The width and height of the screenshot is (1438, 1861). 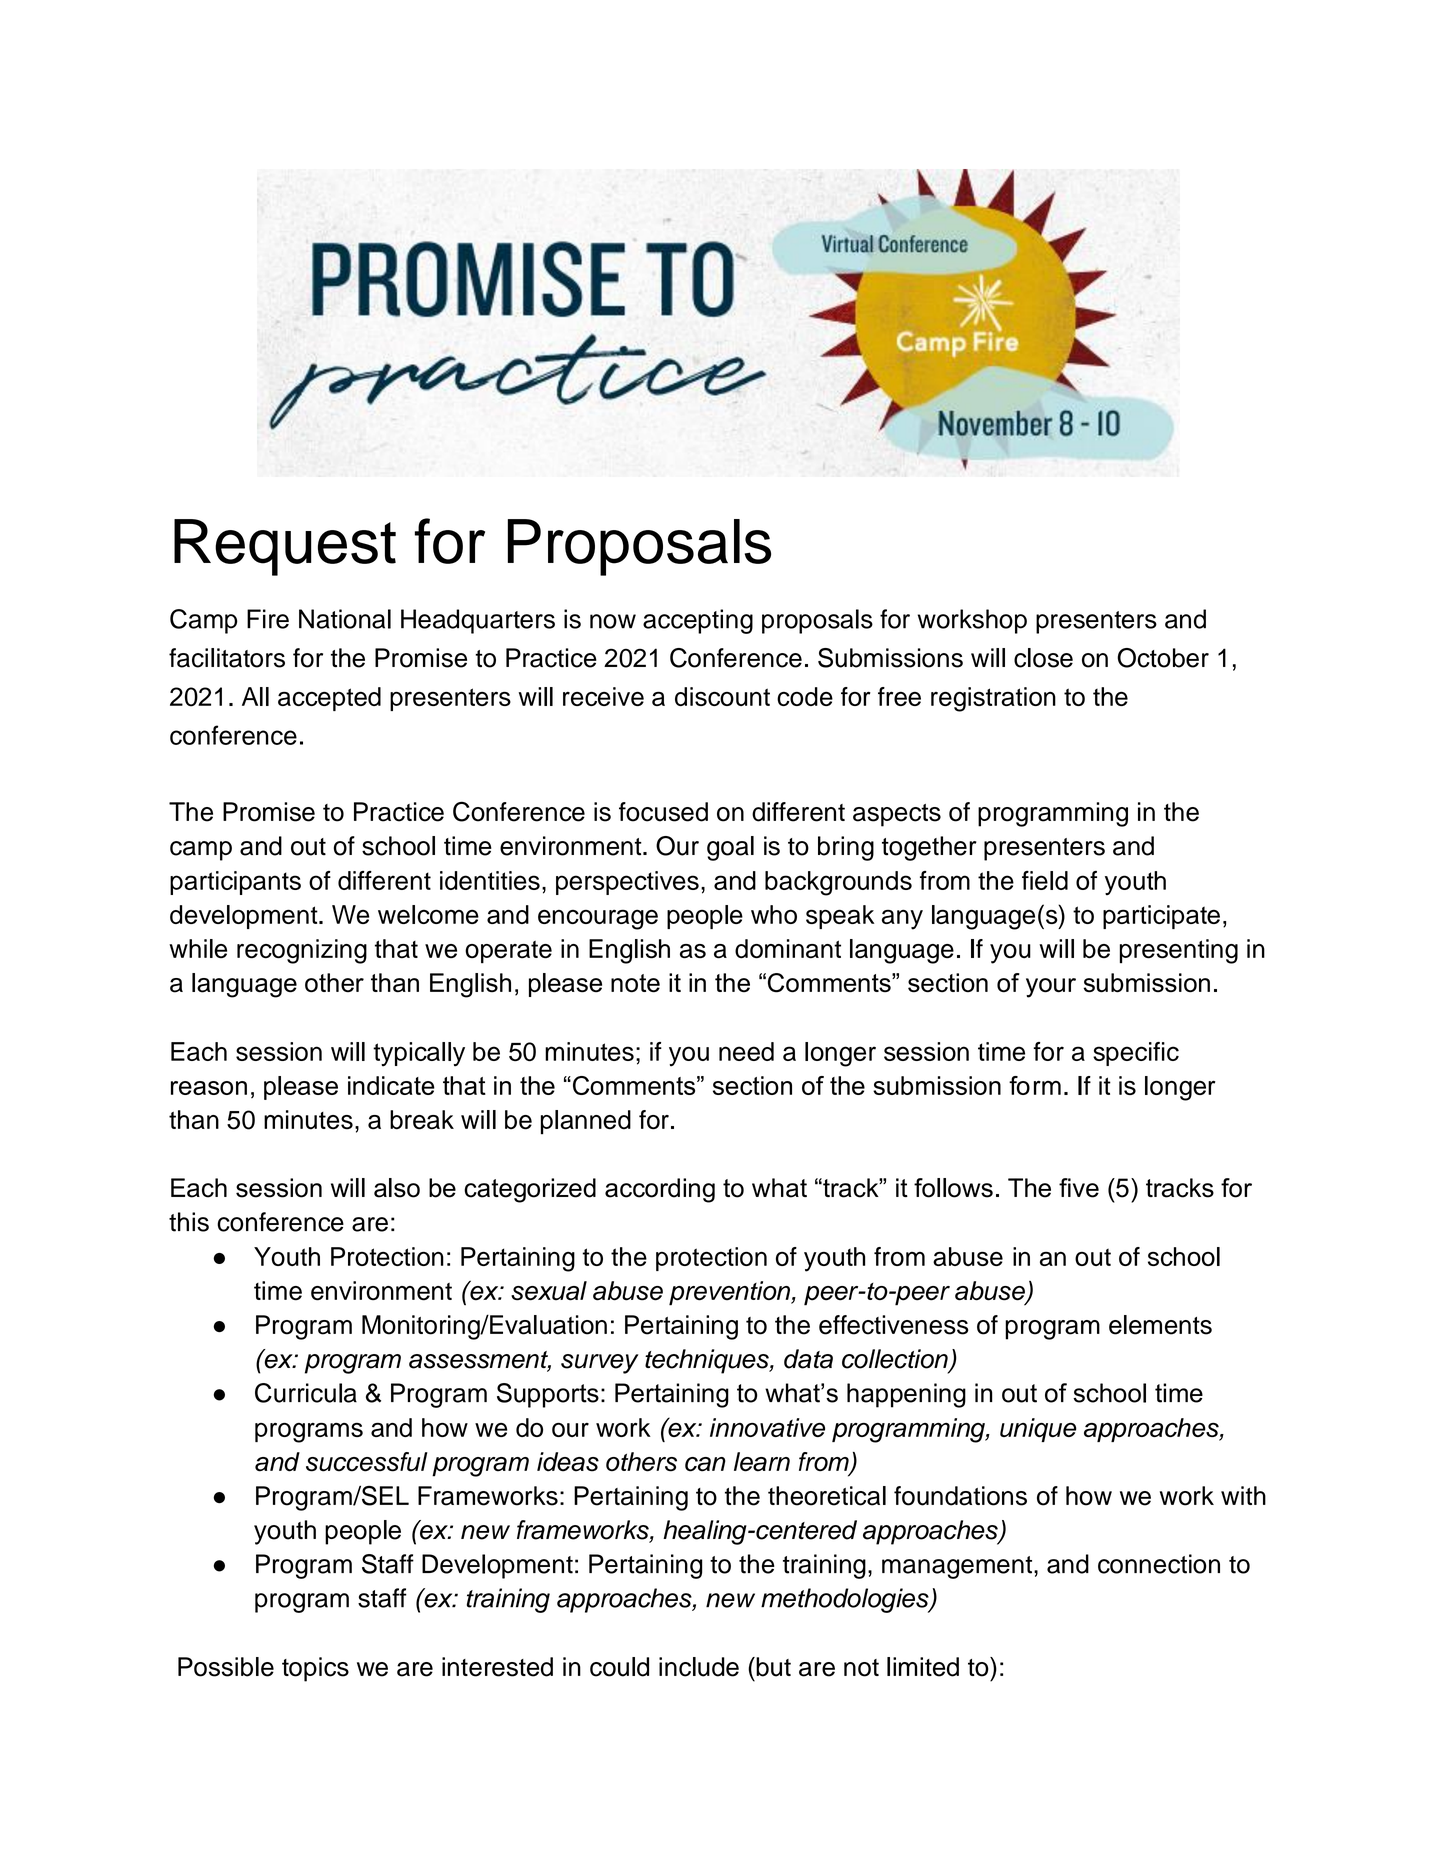 I want to click on October, so click(x=1163, y=658).
